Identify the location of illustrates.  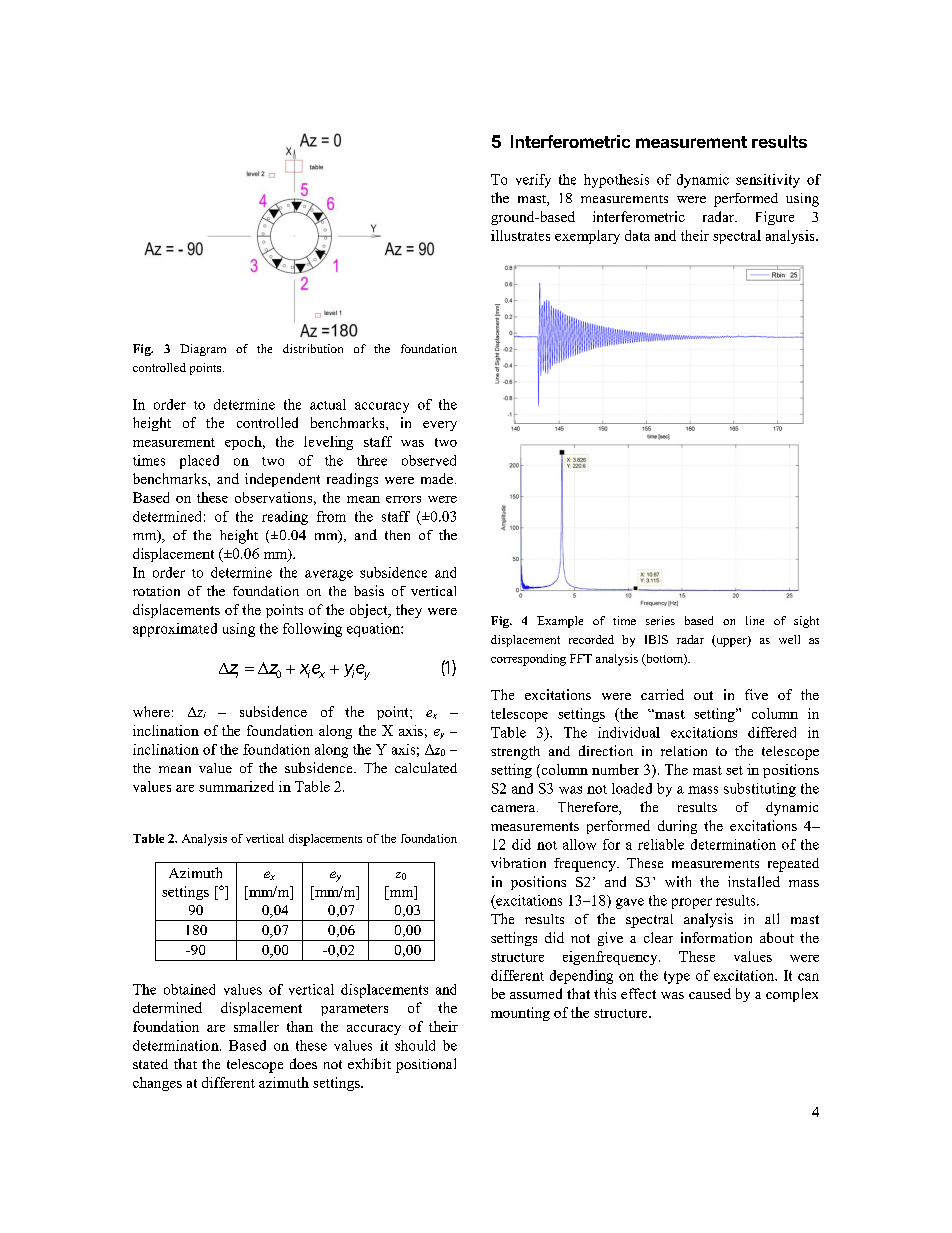
(520, 235).
